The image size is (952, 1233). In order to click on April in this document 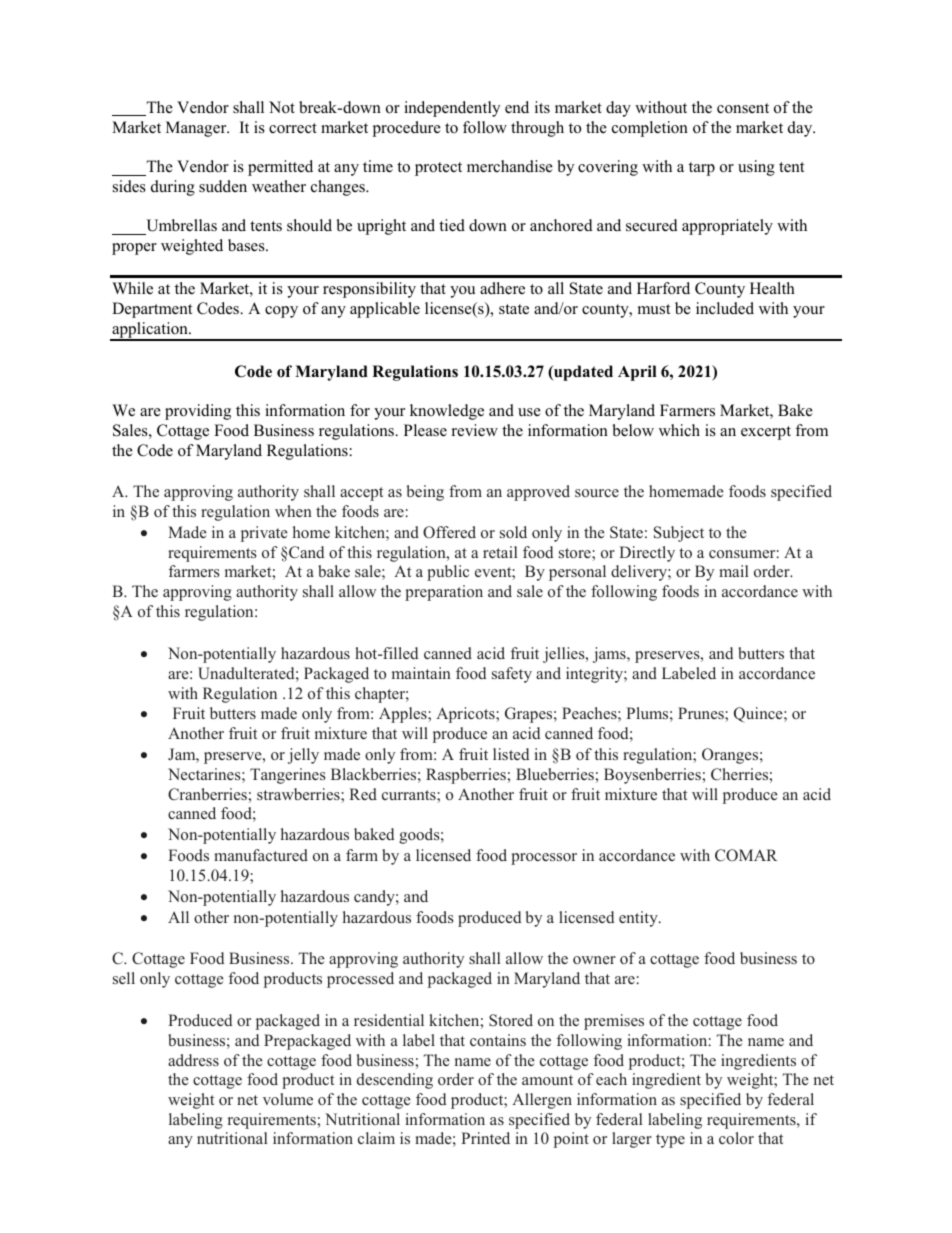, I will do `click(637, 373)`.
